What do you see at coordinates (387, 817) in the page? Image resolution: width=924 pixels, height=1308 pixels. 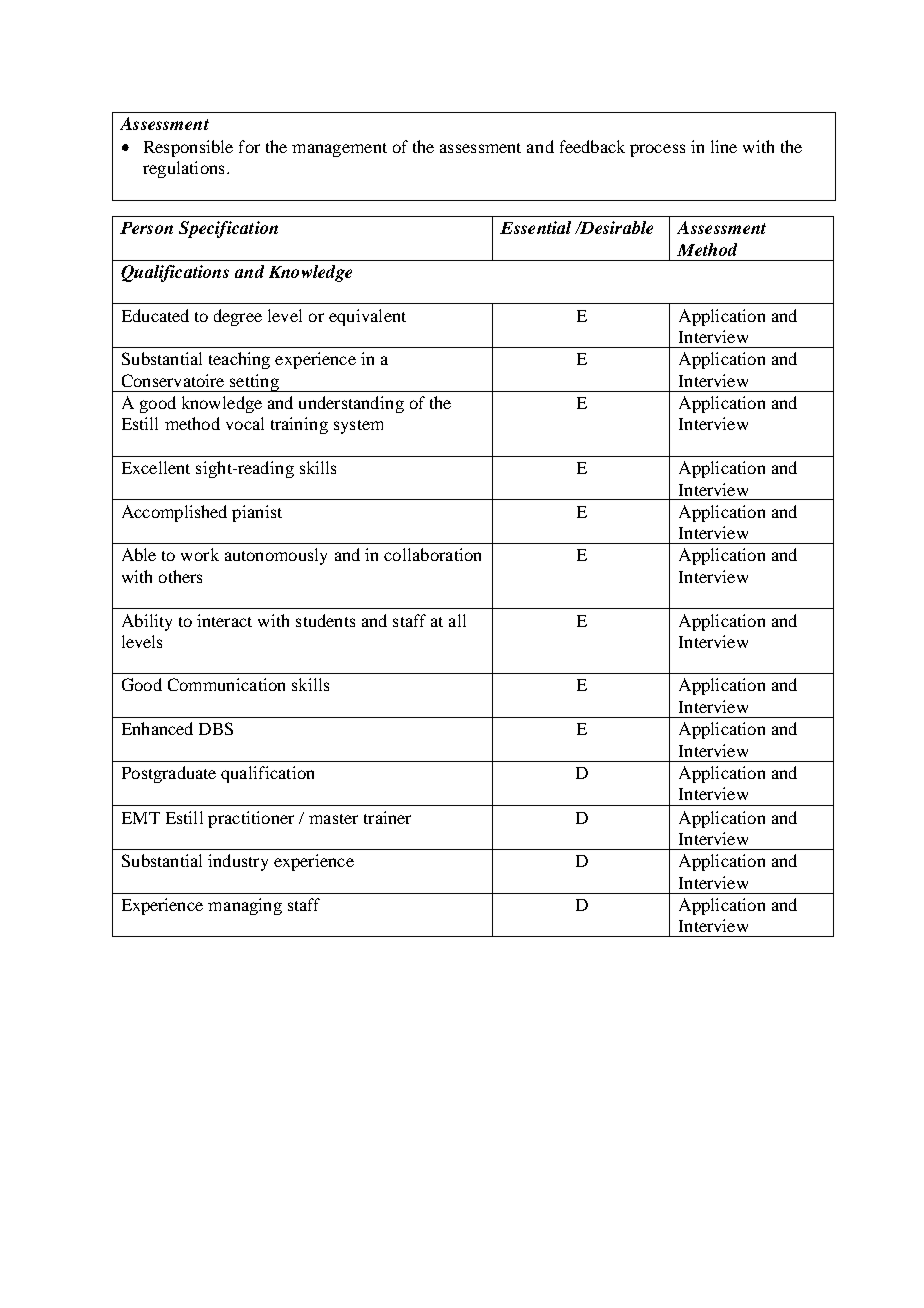 I see `trainer` at bounding box center [387, 817].
